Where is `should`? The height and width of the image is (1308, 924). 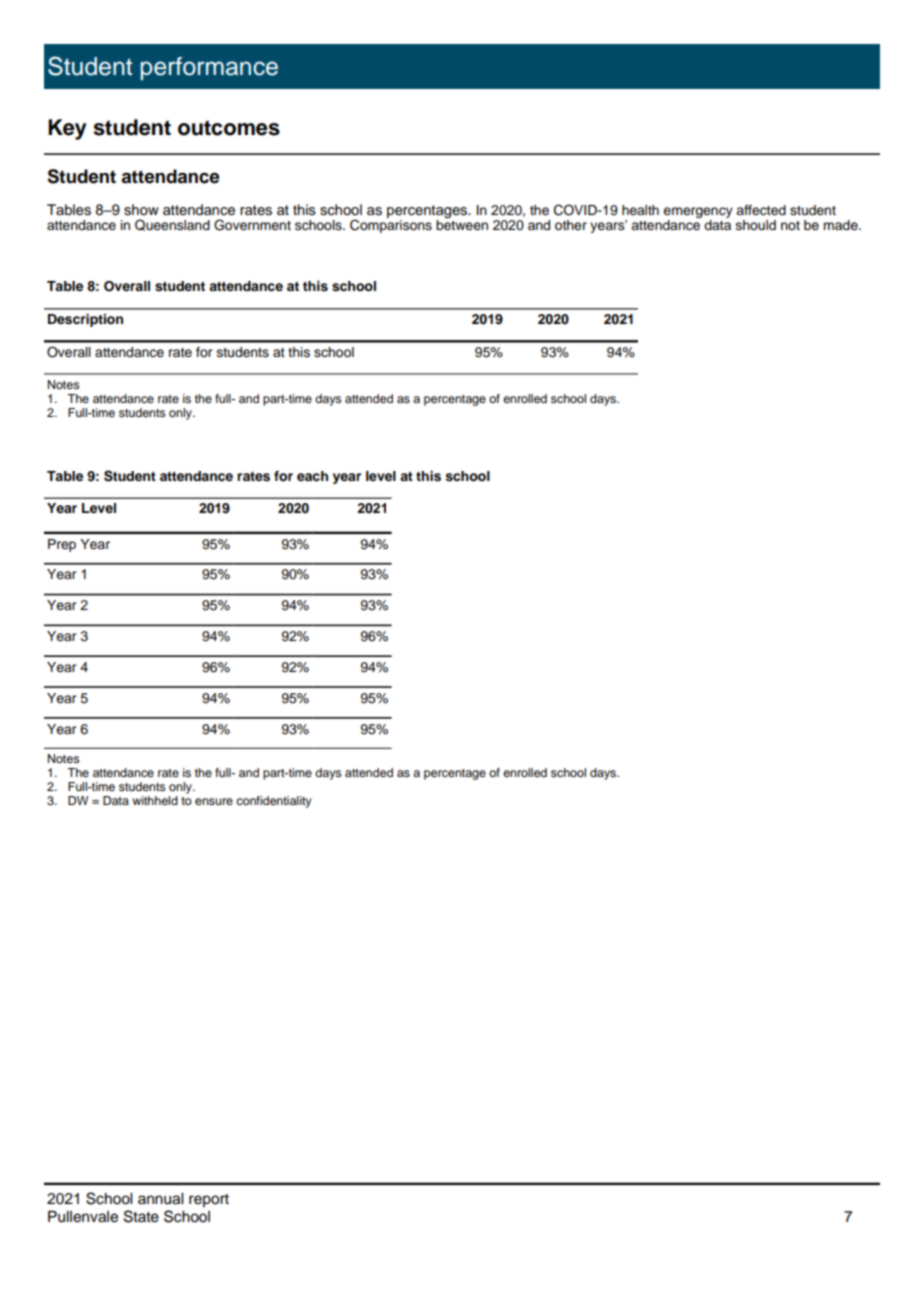
should is located at coordinates (756, 225).
